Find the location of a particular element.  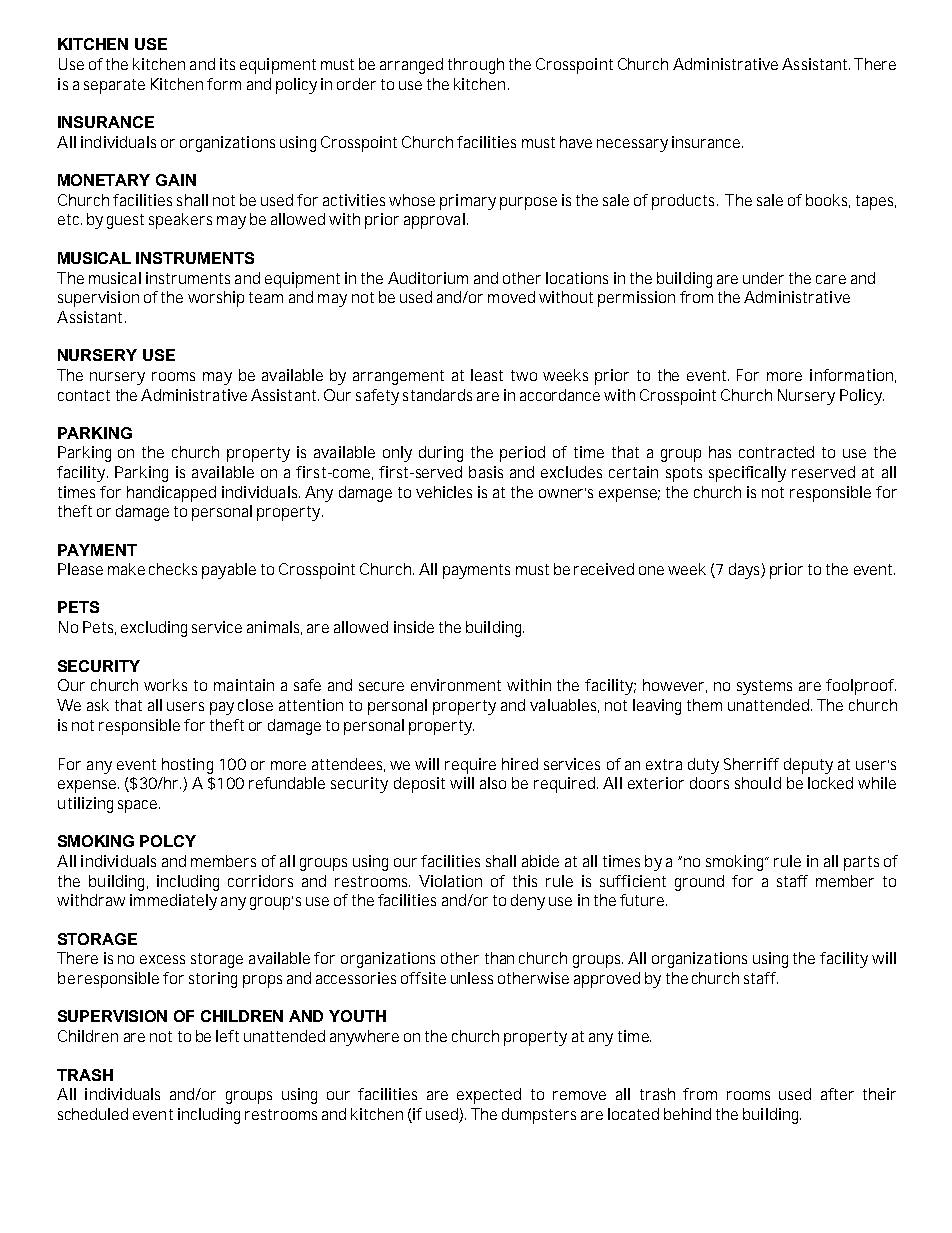

necessary is located at coordinates (632, 145).
